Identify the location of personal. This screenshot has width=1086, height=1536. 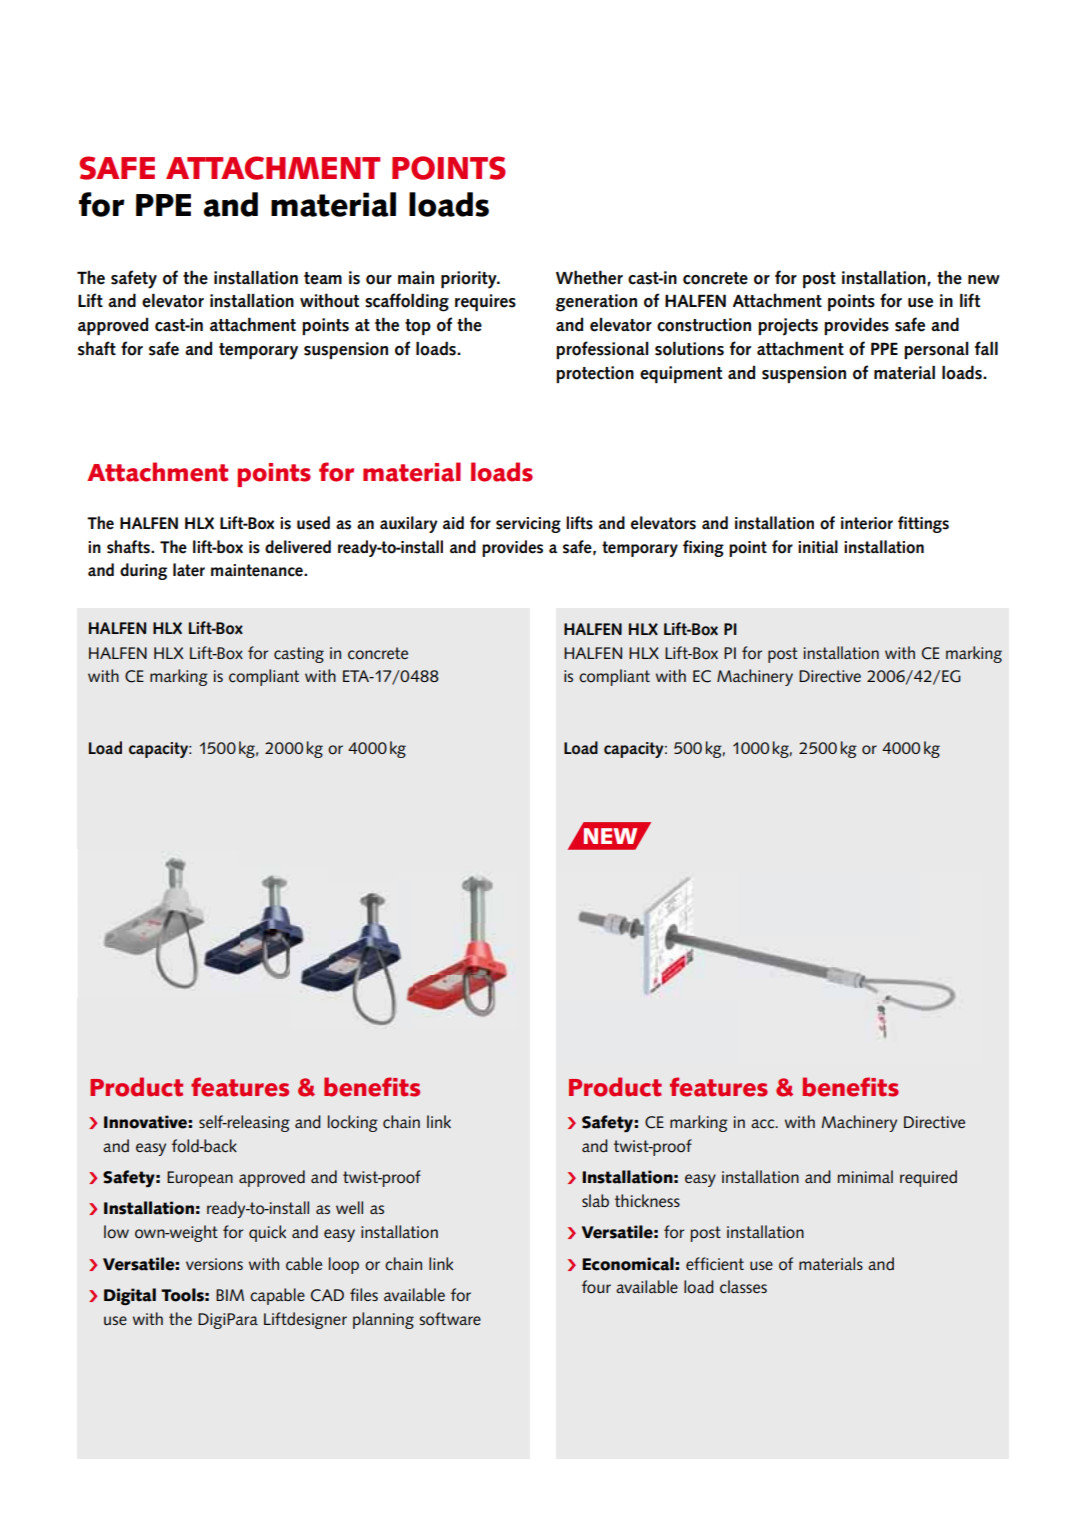
(936, 350).
